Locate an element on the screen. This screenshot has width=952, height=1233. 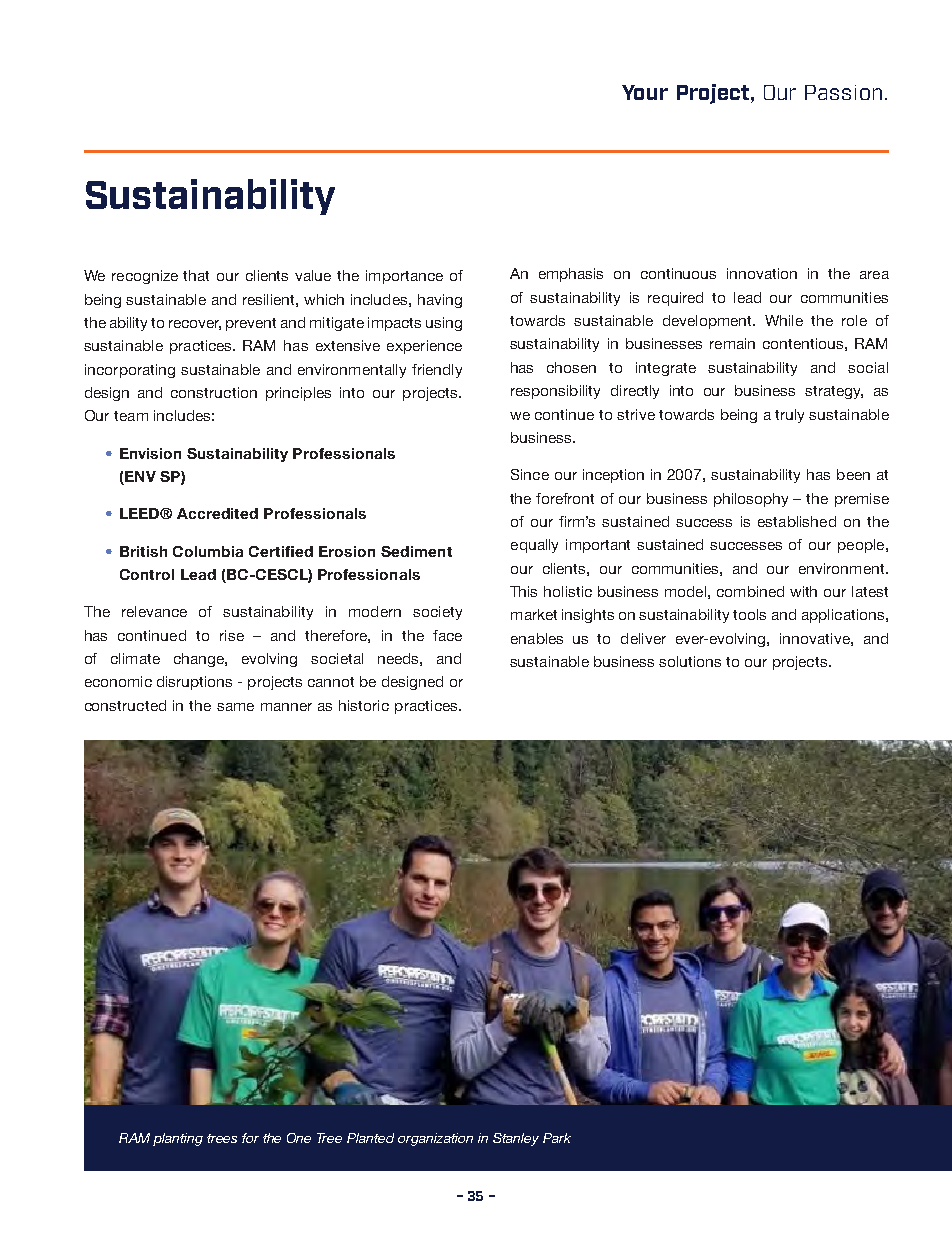
Your is located at coordinates (645, 92).
